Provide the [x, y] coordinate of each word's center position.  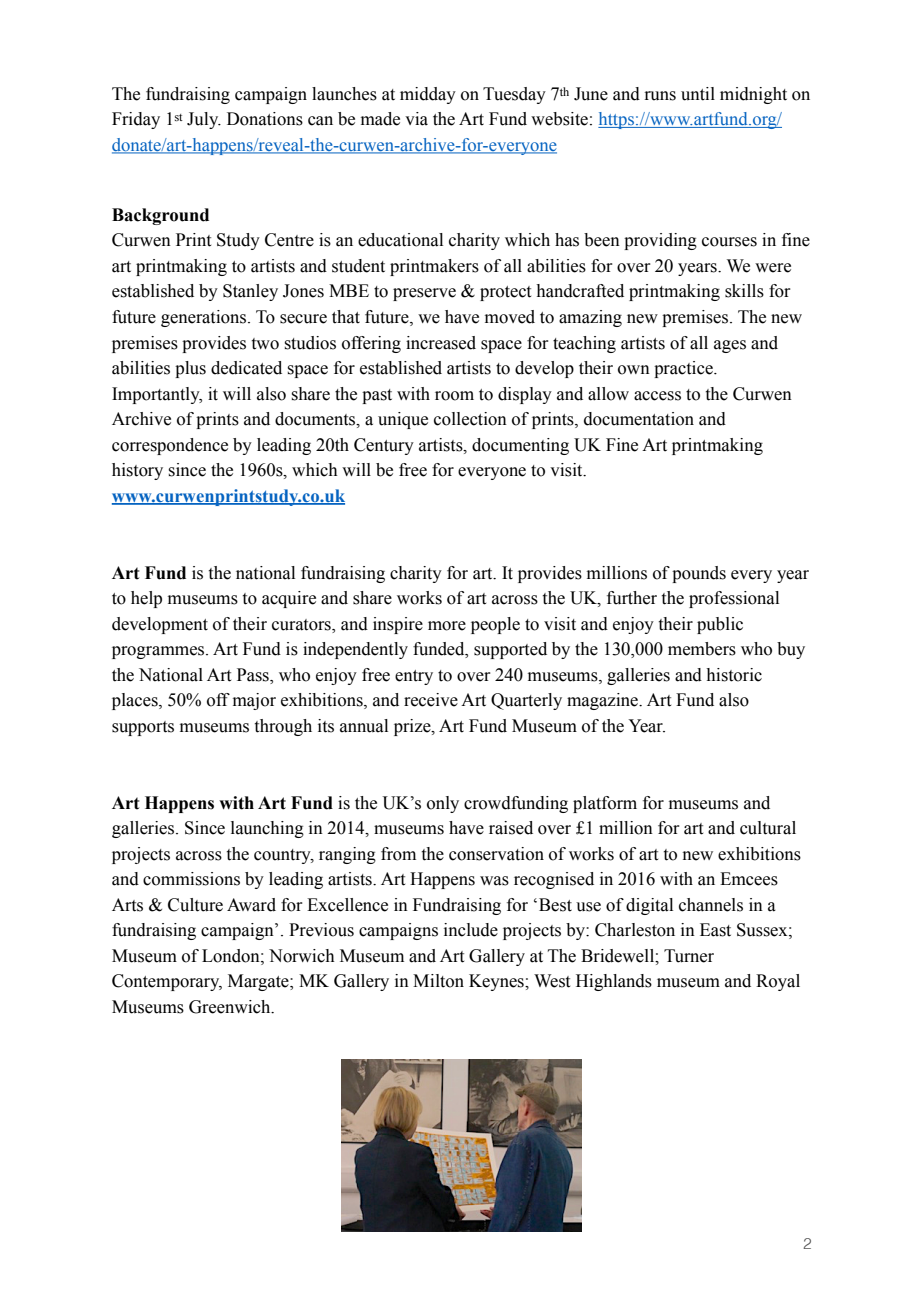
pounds [699, 574]
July [204, 120]
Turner [689, 956]
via [416, 119]
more [447, 626]
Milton [438, 981]
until [698, 94]
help [146, 599]
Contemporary [167, 982]
